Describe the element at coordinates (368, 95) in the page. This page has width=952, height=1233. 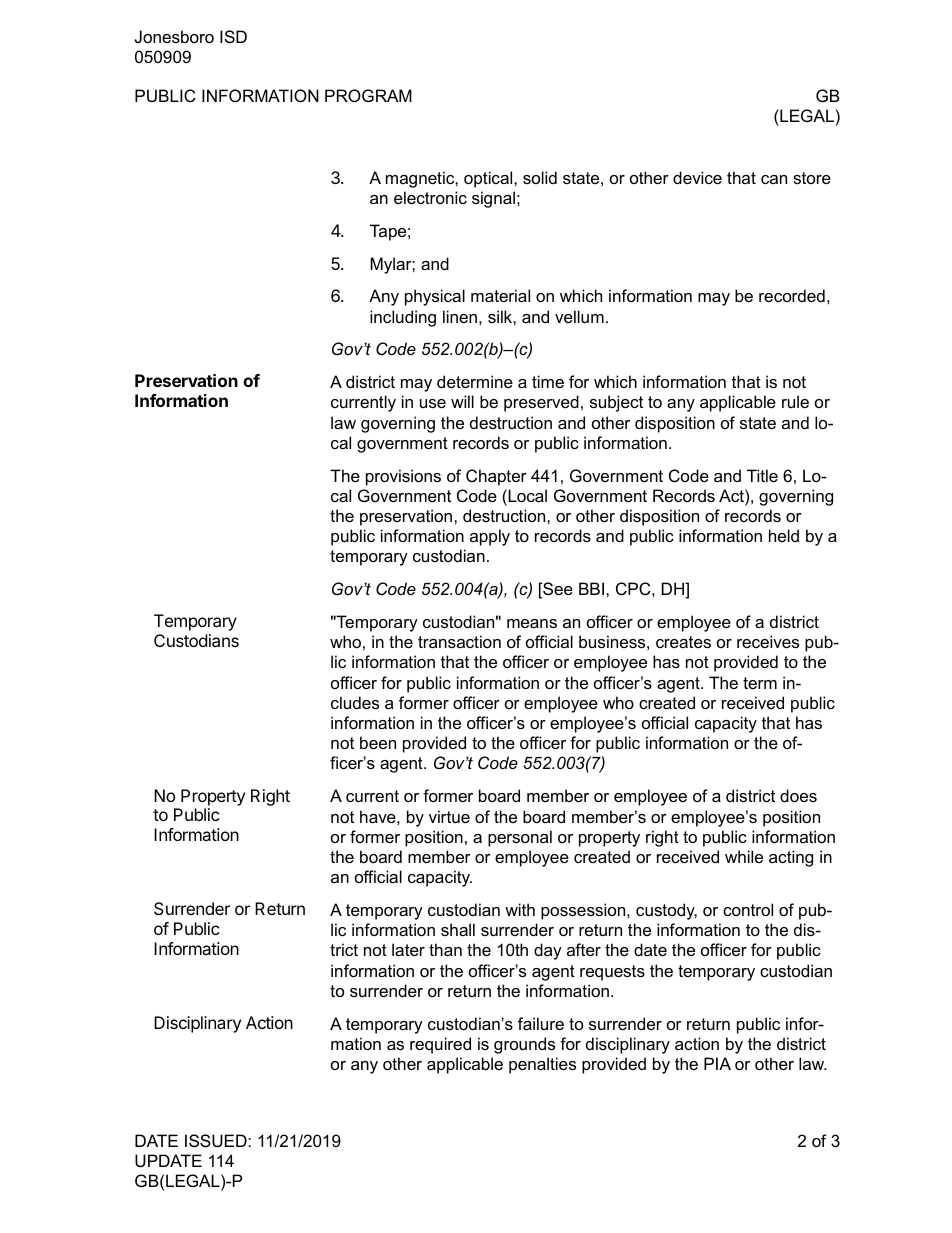
I see `PROGRAM` at that location.
